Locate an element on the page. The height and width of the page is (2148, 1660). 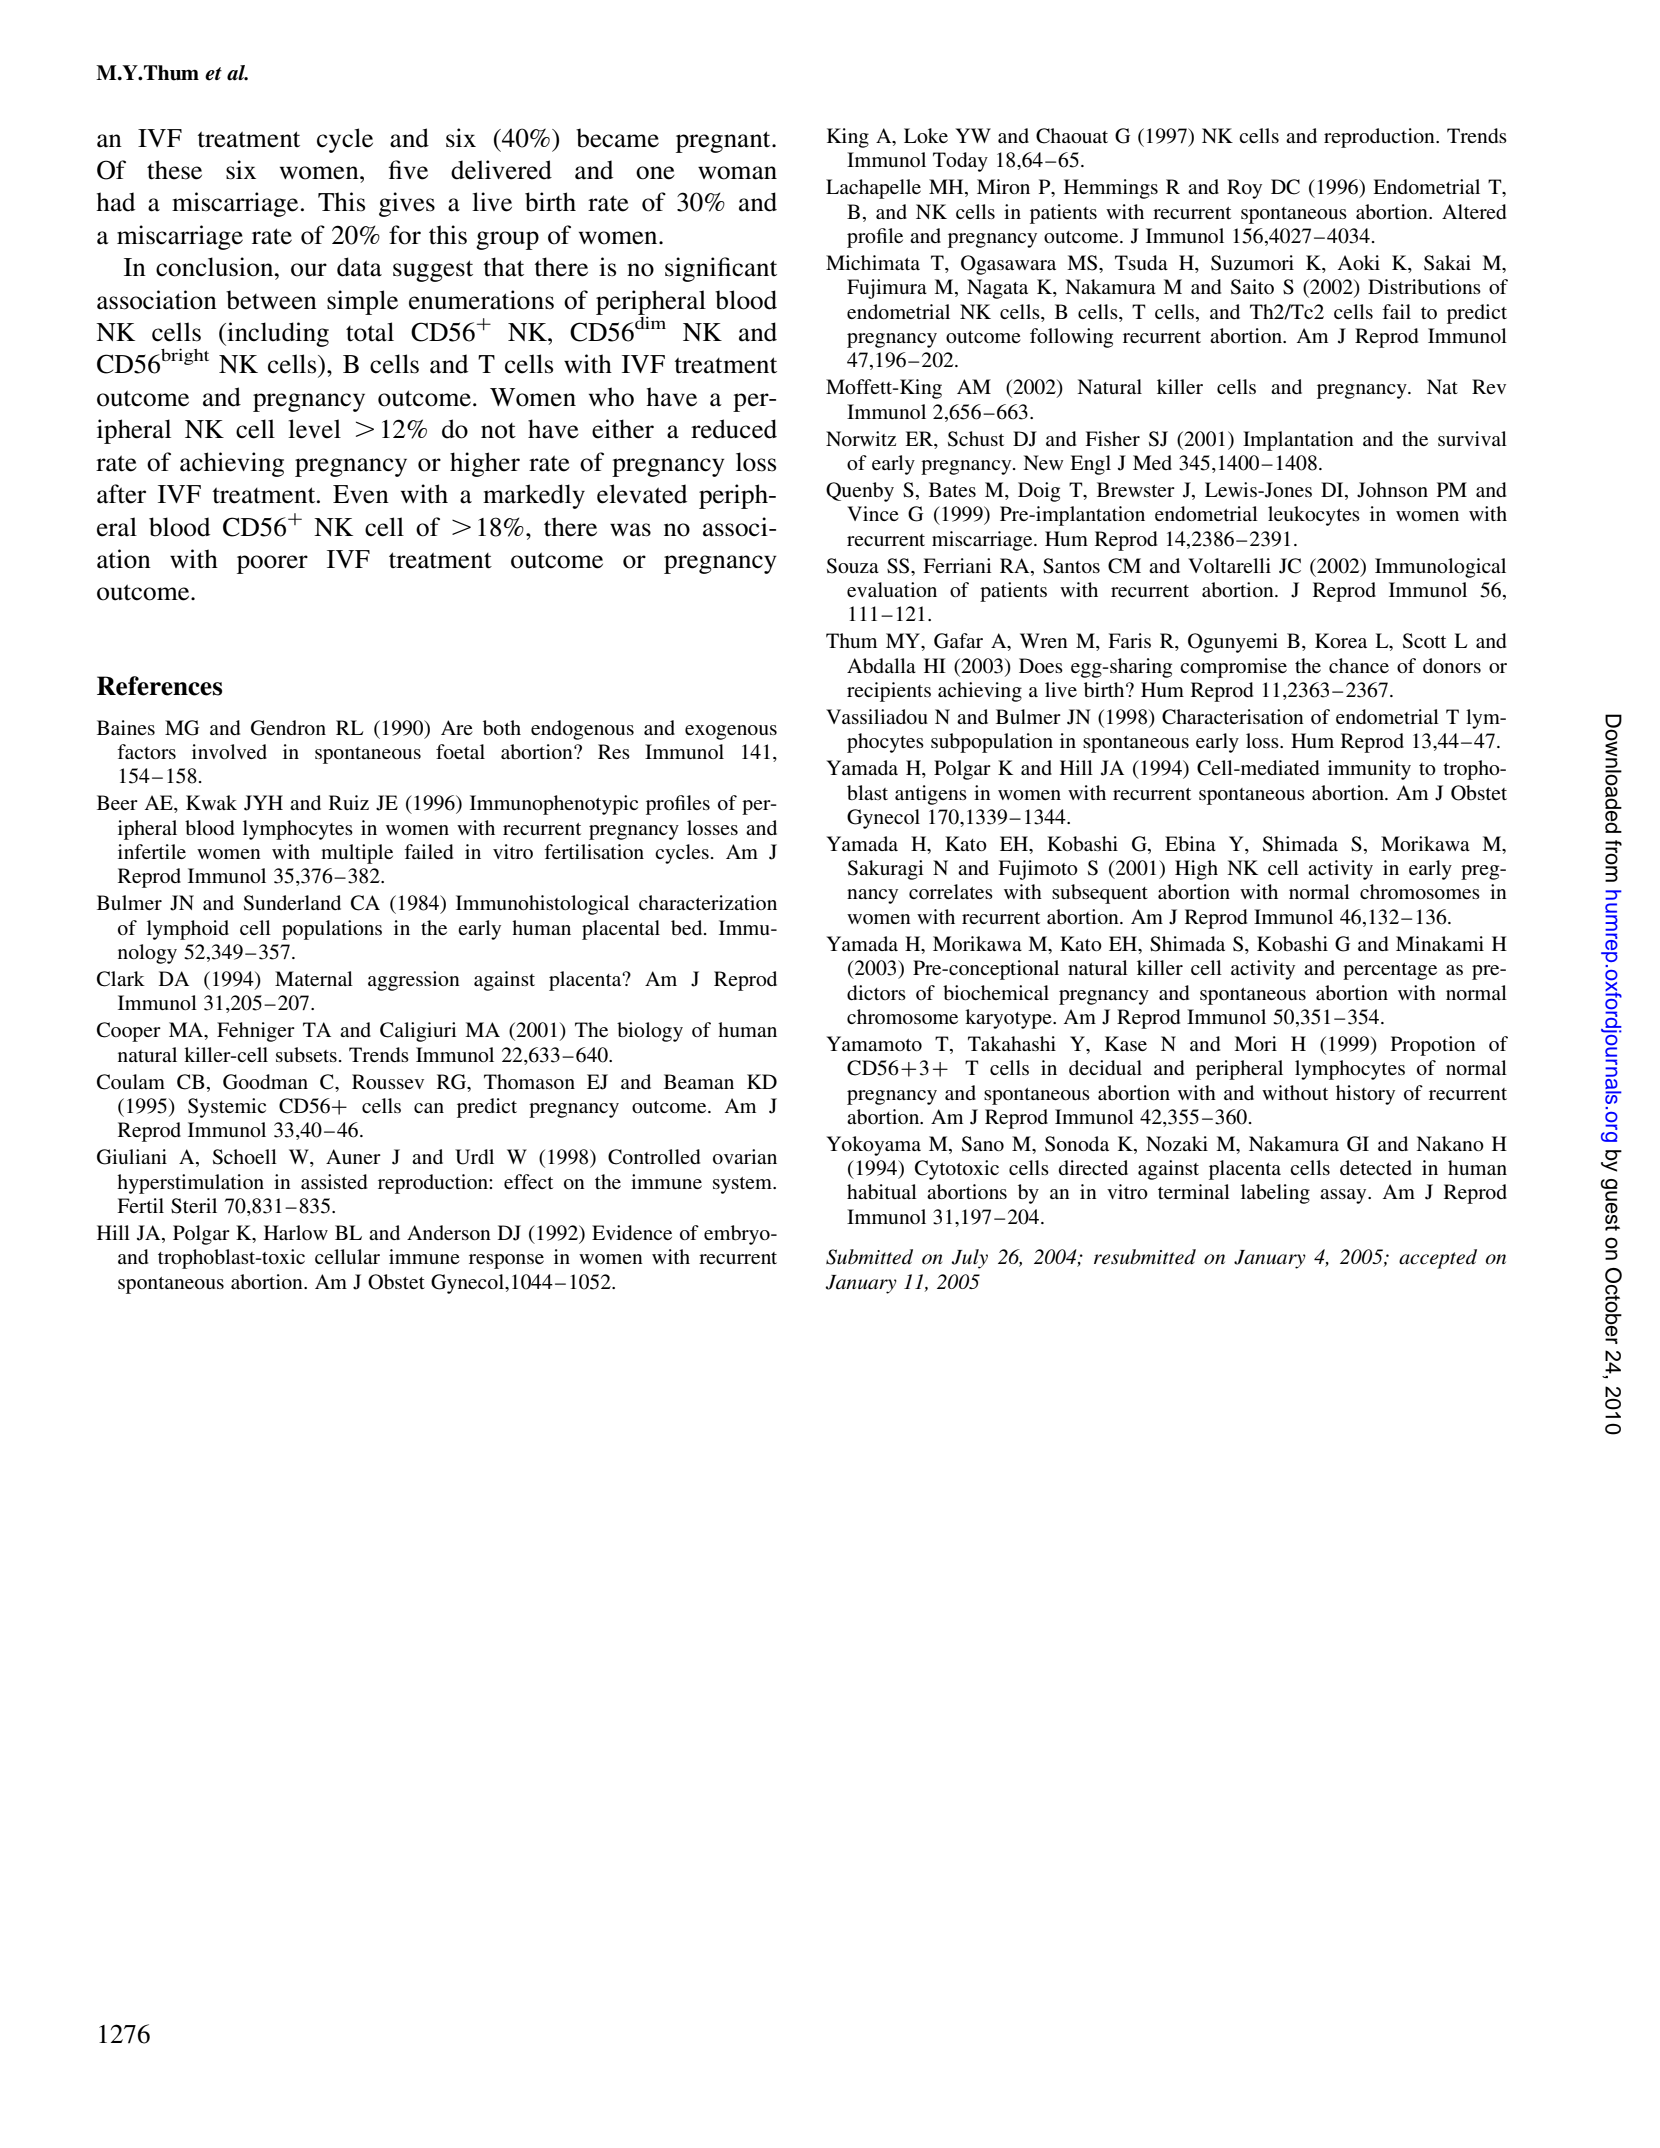
chance is located at coordinates (1359, 665).
